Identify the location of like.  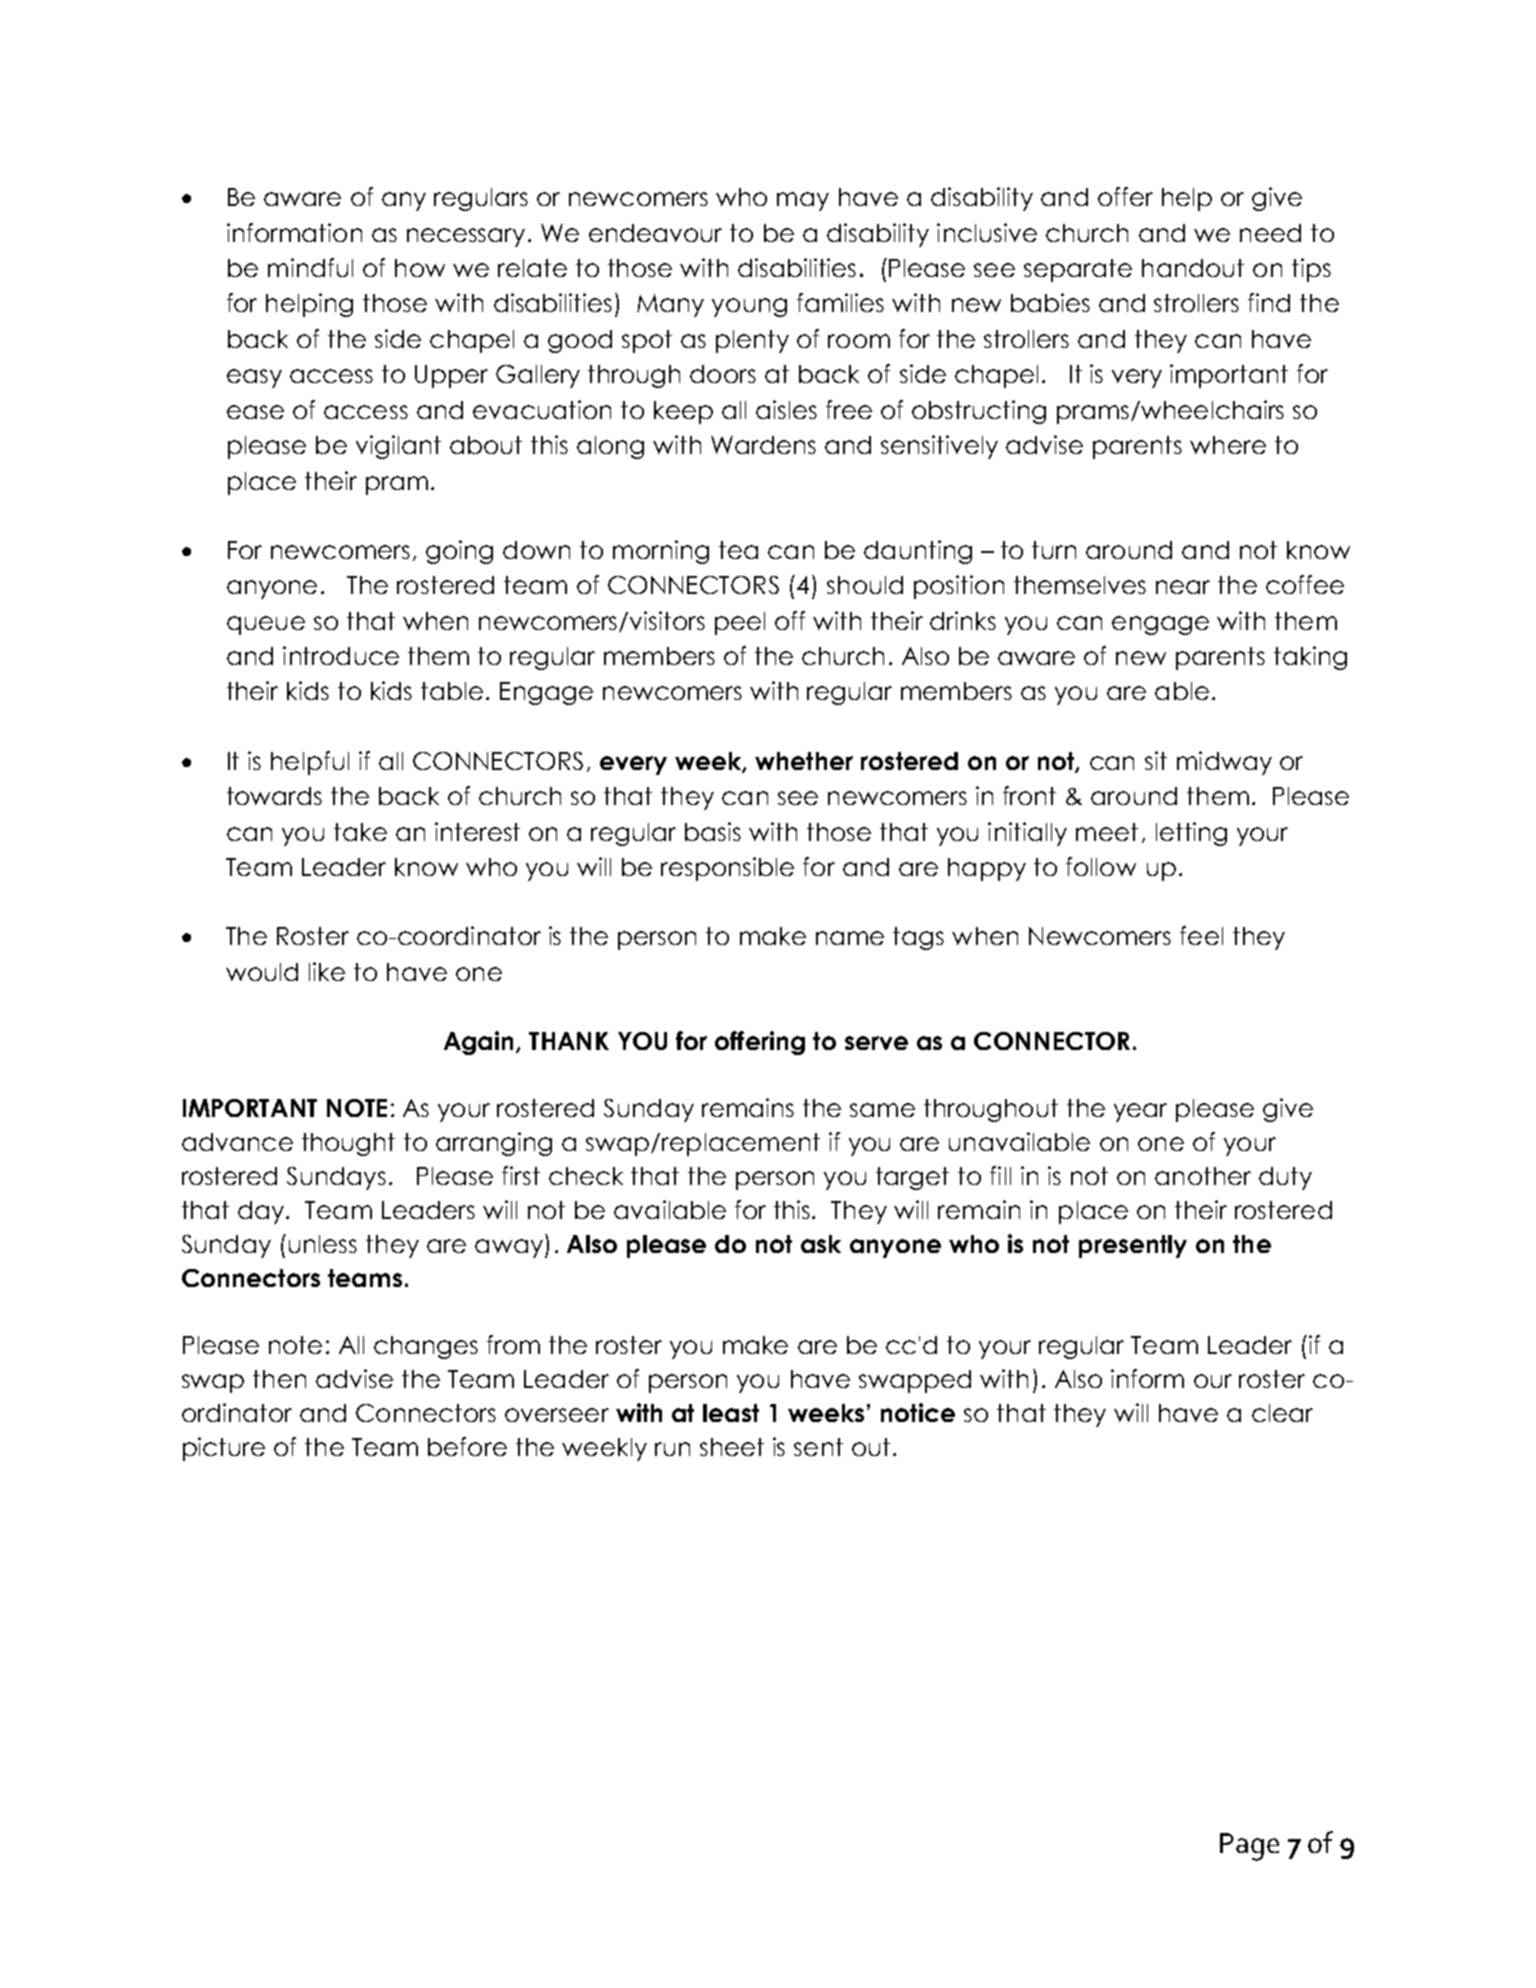
(327, 971).
